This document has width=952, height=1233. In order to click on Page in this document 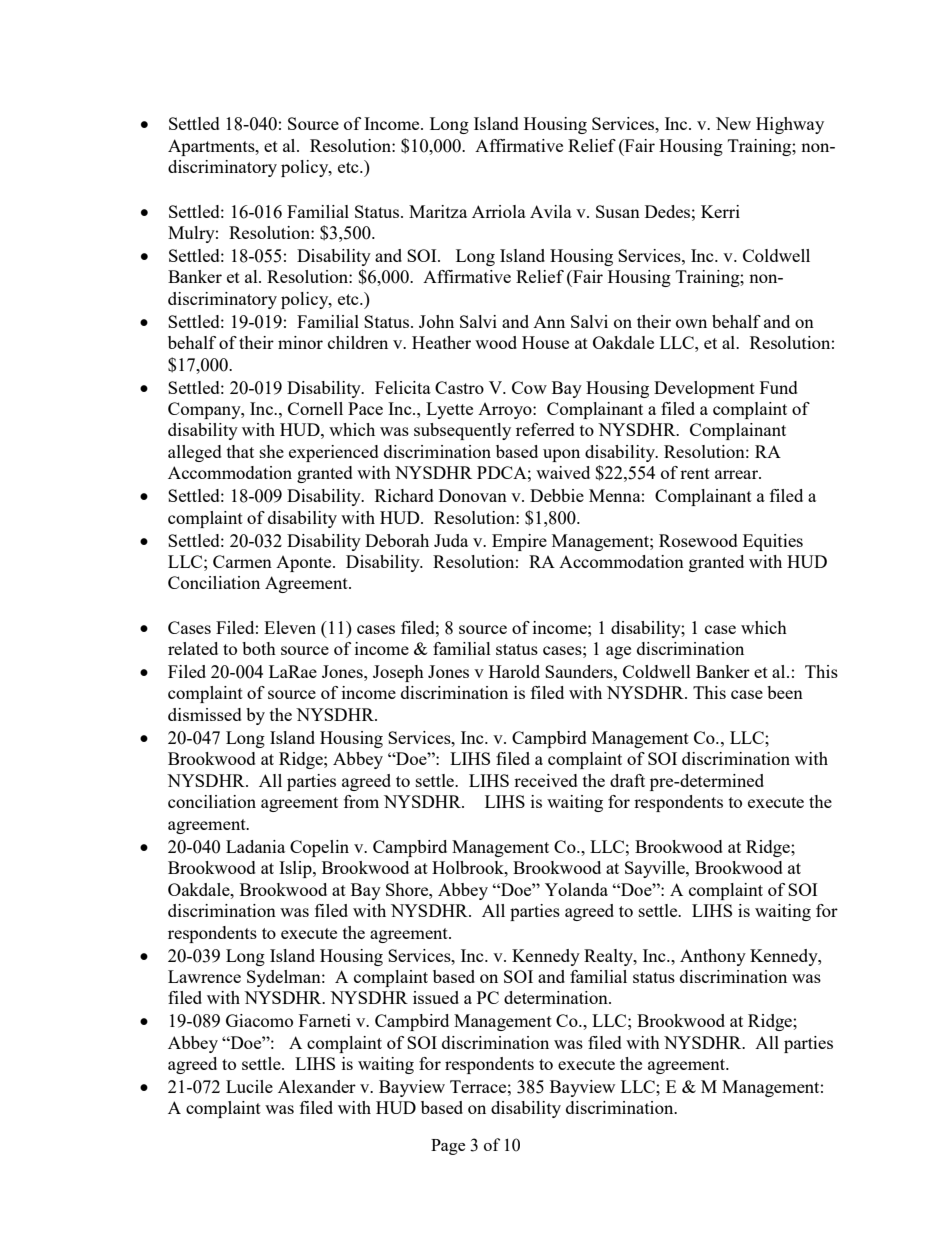, I will do `click(448, 1147)`.
